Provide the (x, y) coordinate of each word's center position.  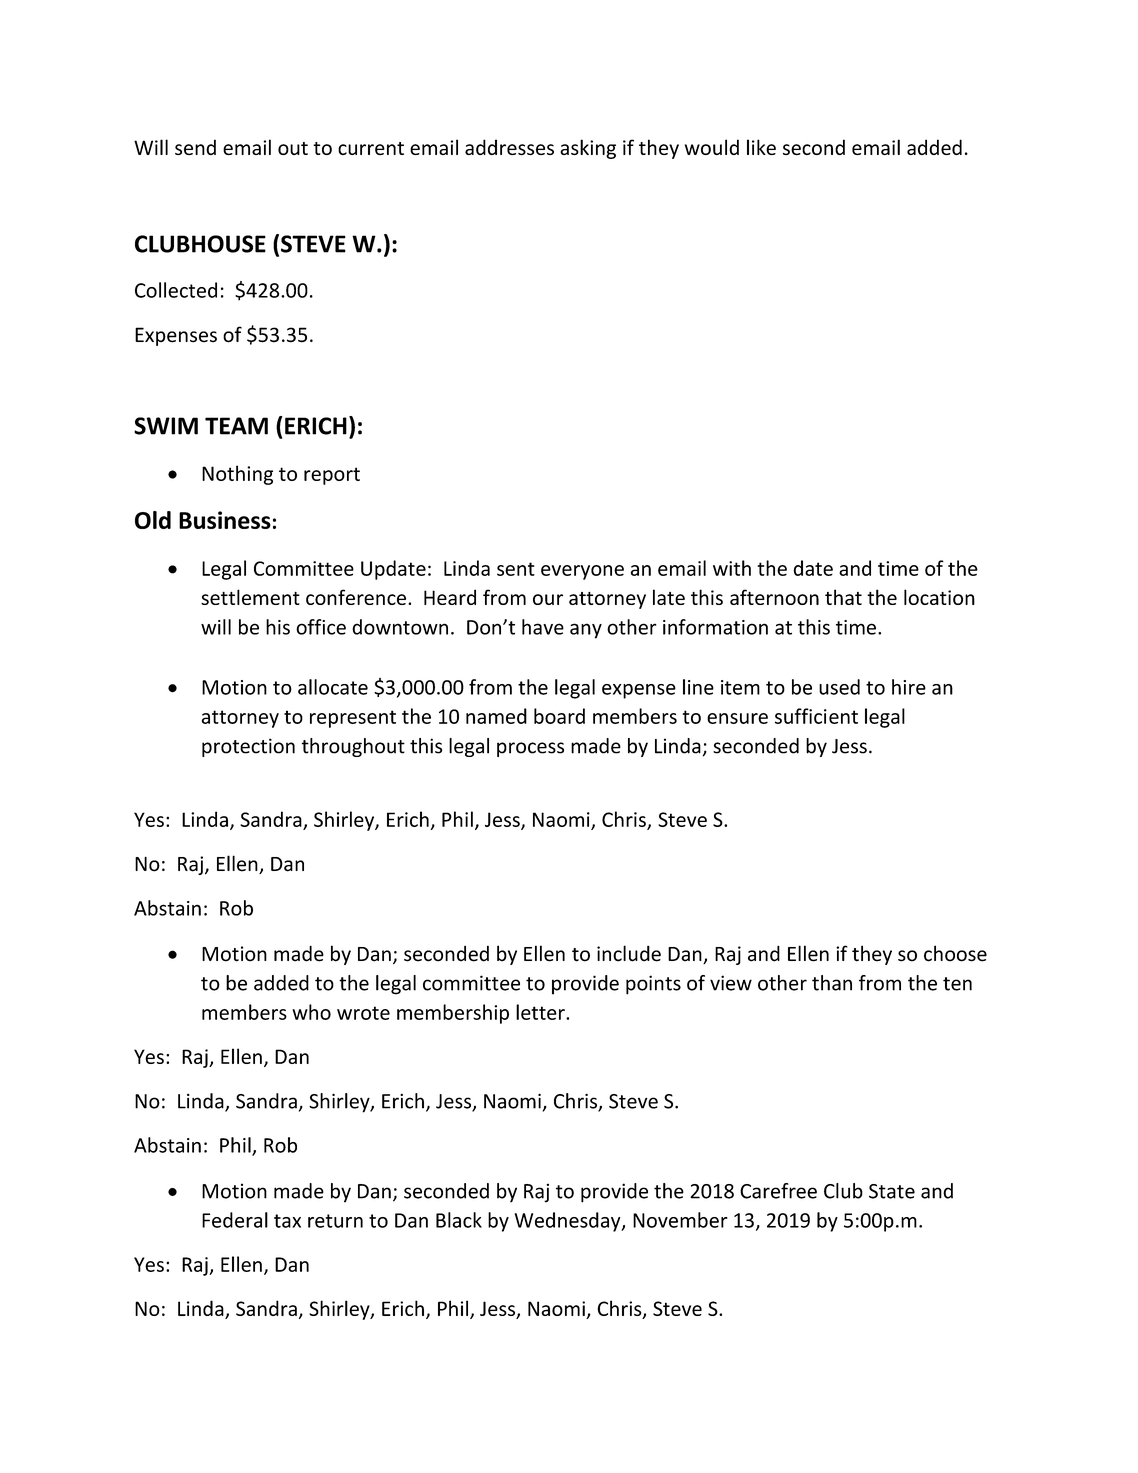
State (892, 1191)
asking (588, 149)
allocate (333, 687)
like (761, 147)
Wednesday (569, 1222)
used (839, 687)
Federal (235, 1220)
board (559, 716)
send (195, 147)
